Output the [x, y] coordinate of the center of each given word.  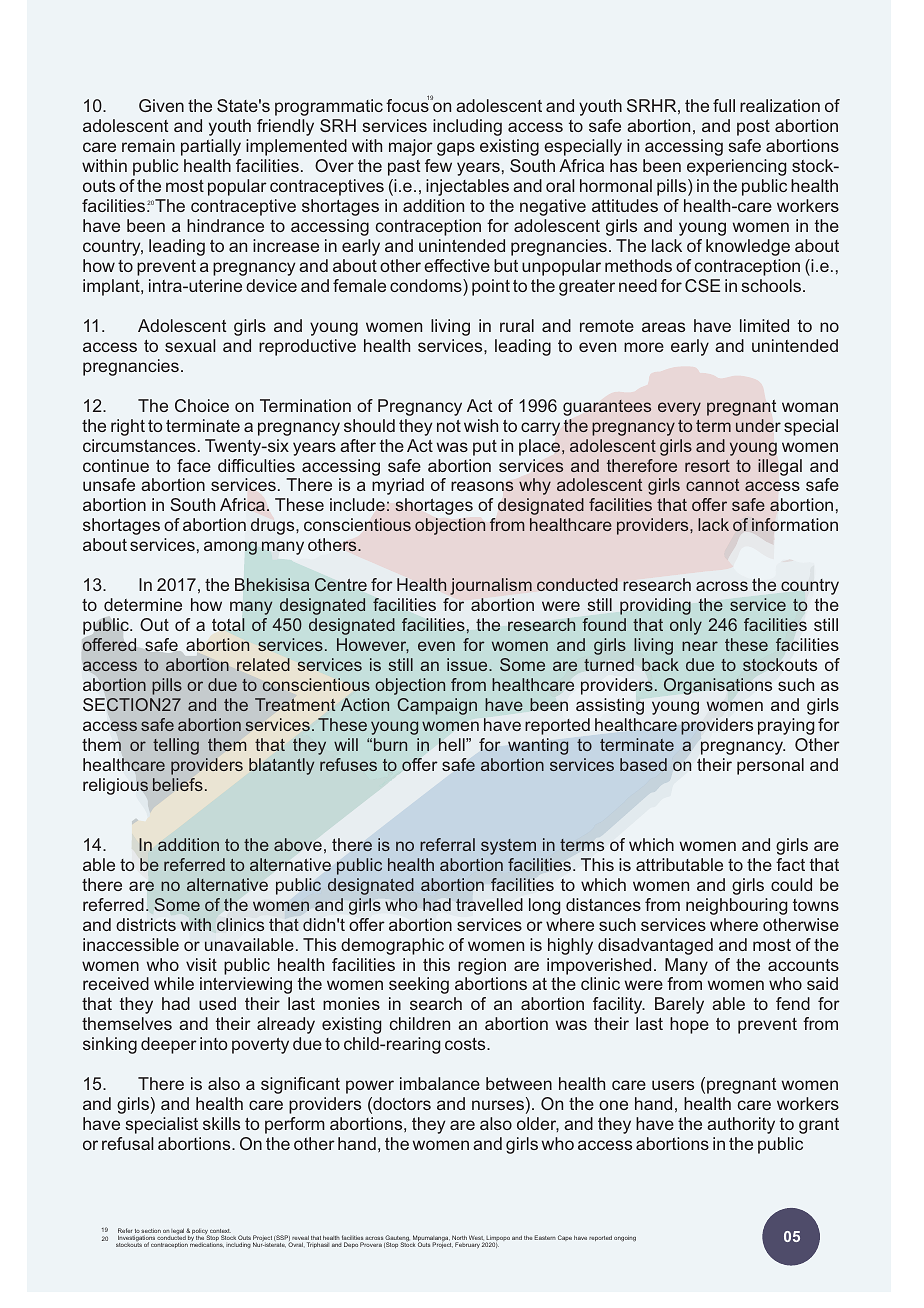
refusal [127, 1143]
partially [211, 147]
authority [741, 1125]
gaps [456, 149]
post [753, 128]
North [459, 1239]
